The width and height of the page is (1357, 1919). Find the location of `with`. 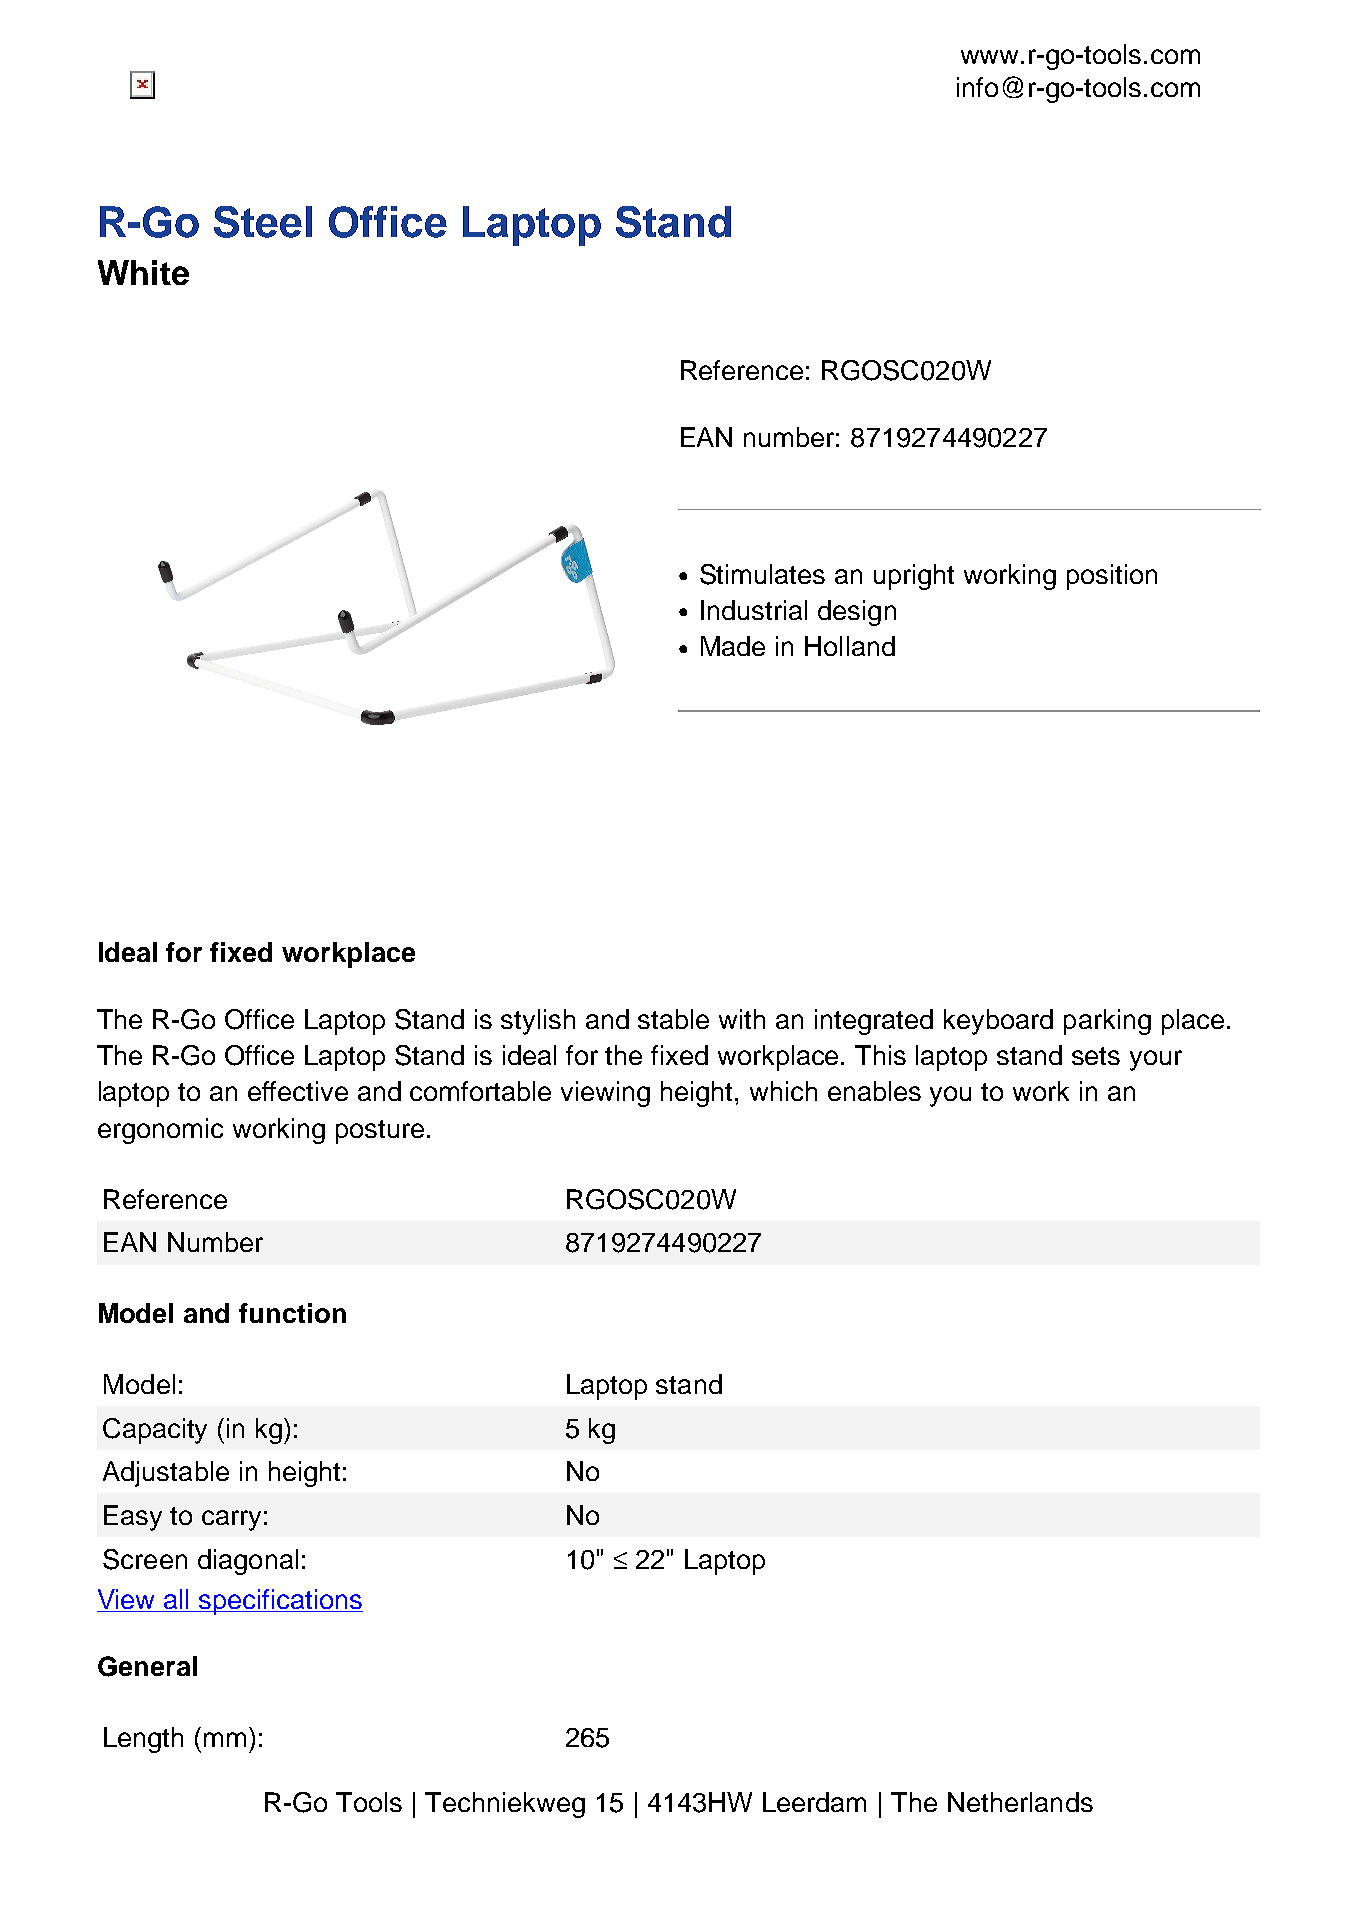

with is located at coordinates (742, 1019).
